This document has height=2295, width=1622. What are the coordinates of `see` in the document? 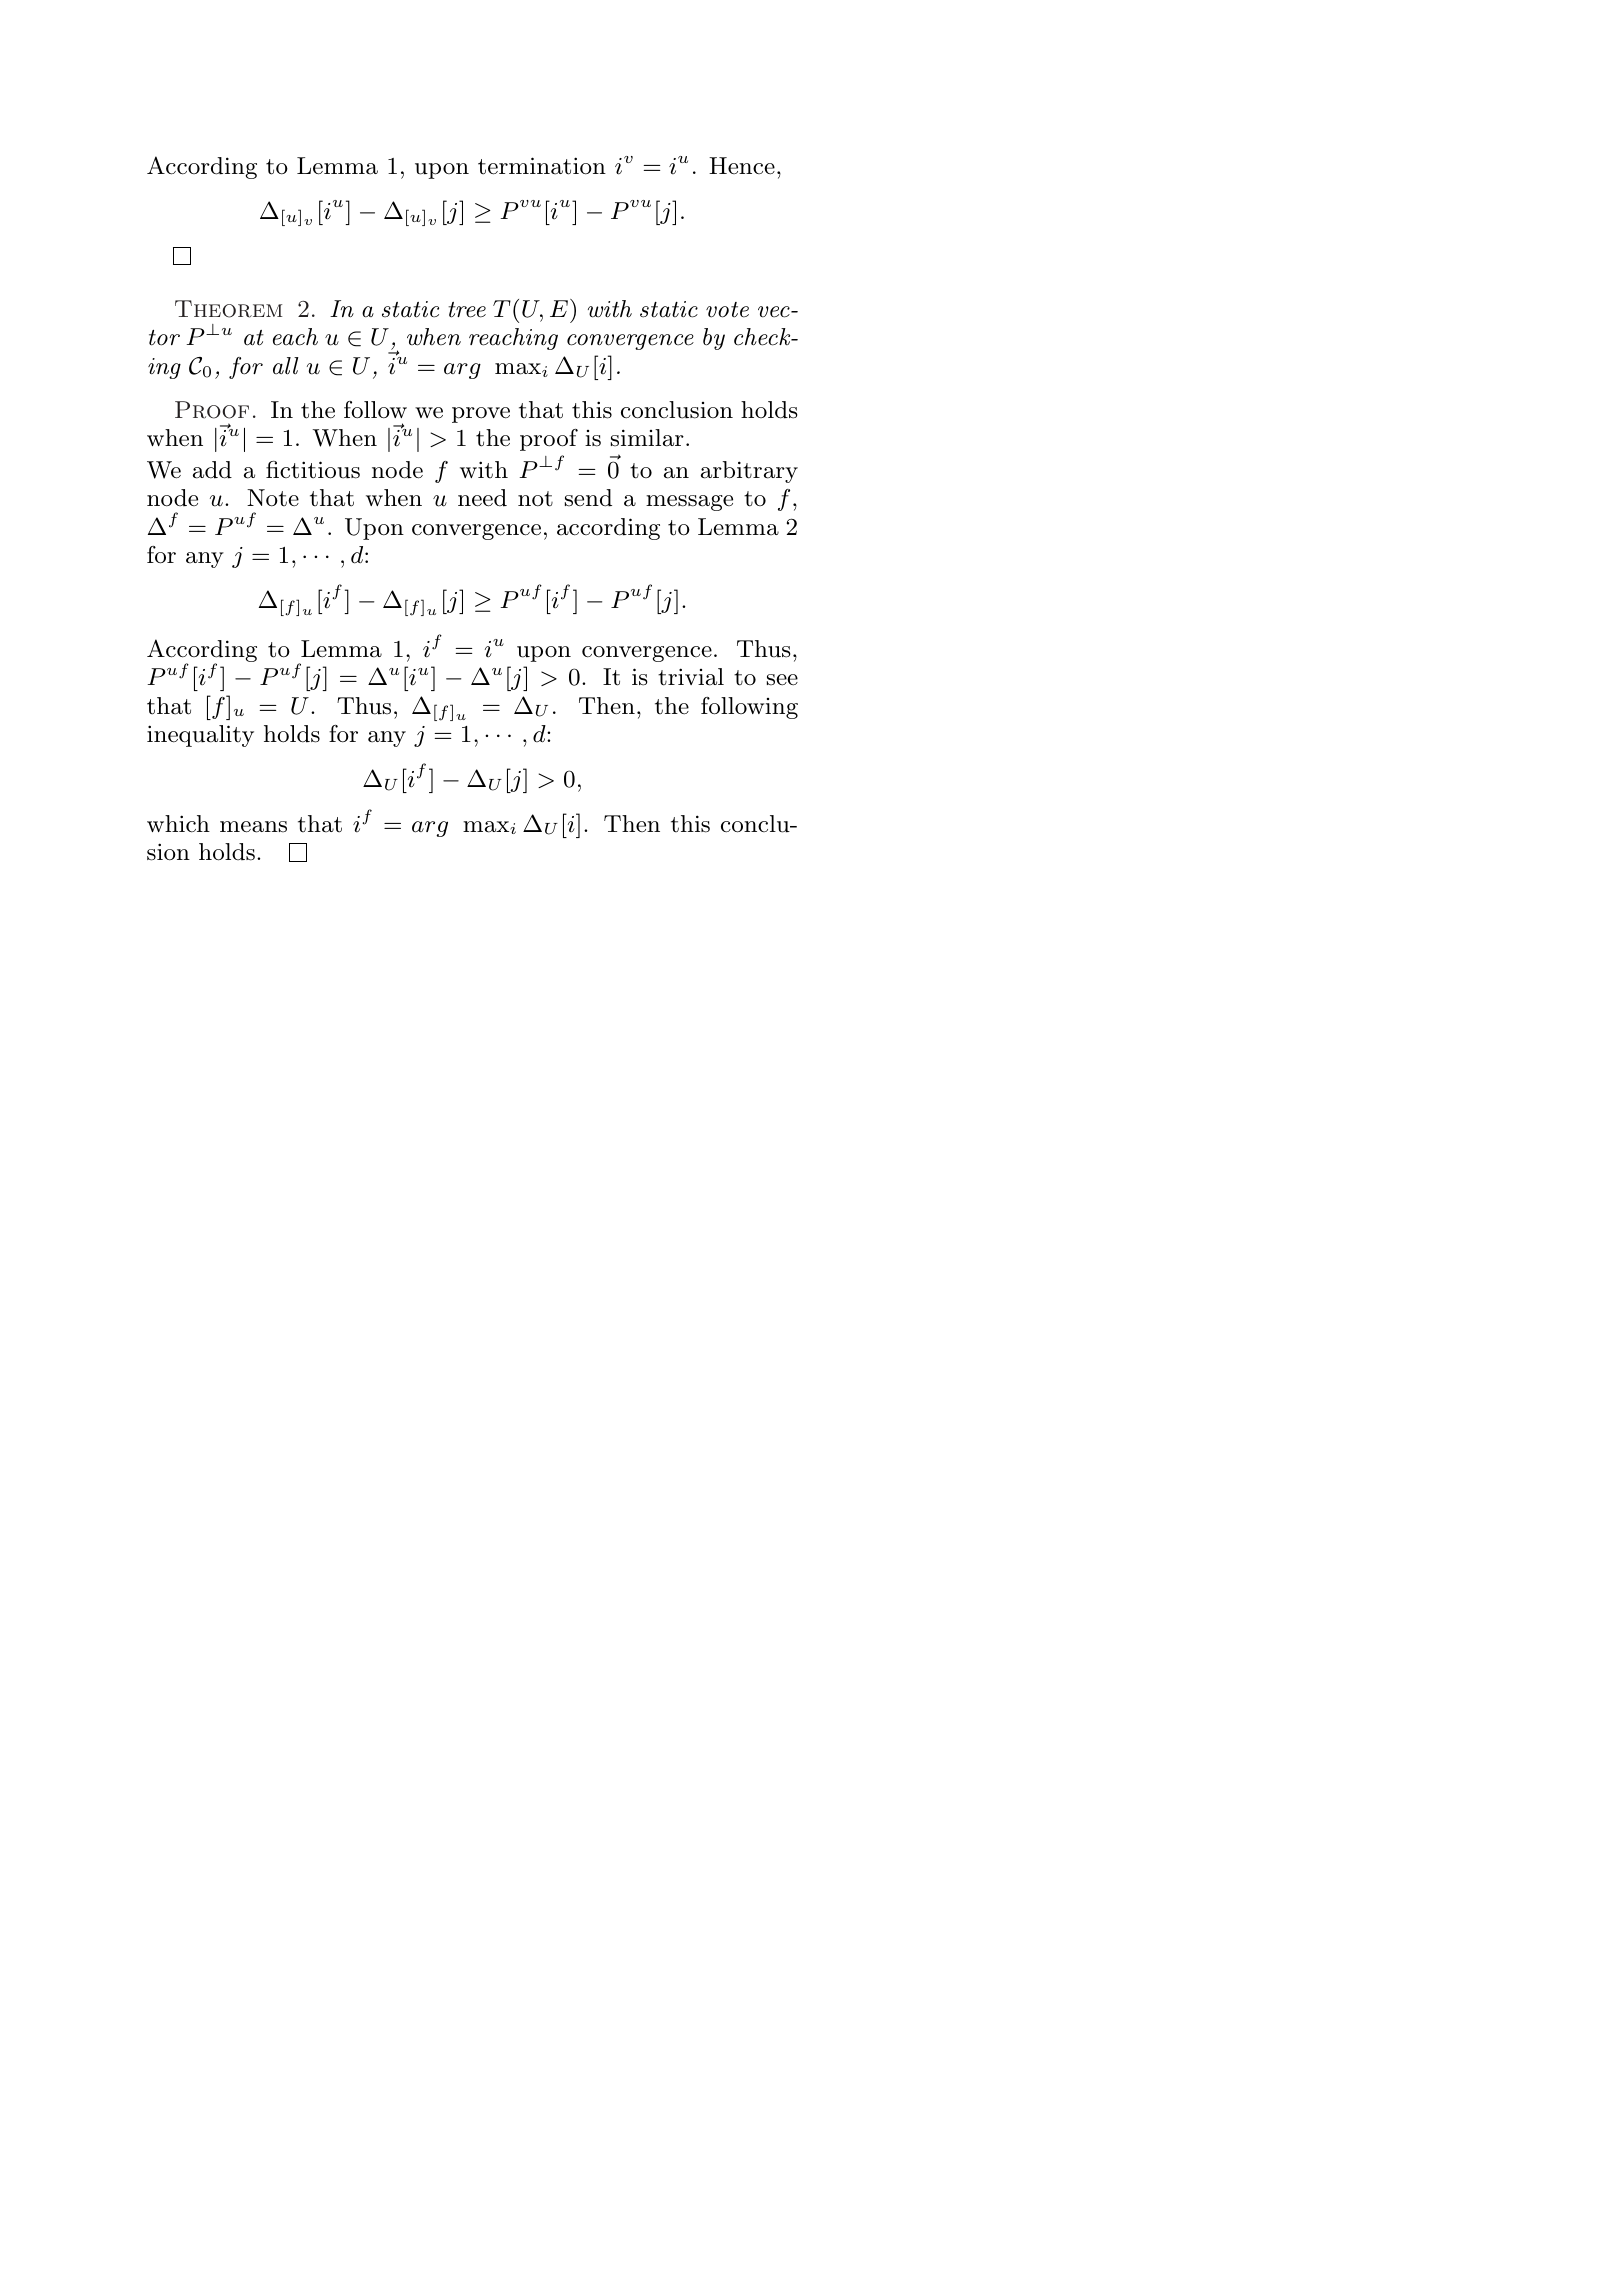 It's located at (782, 680).
